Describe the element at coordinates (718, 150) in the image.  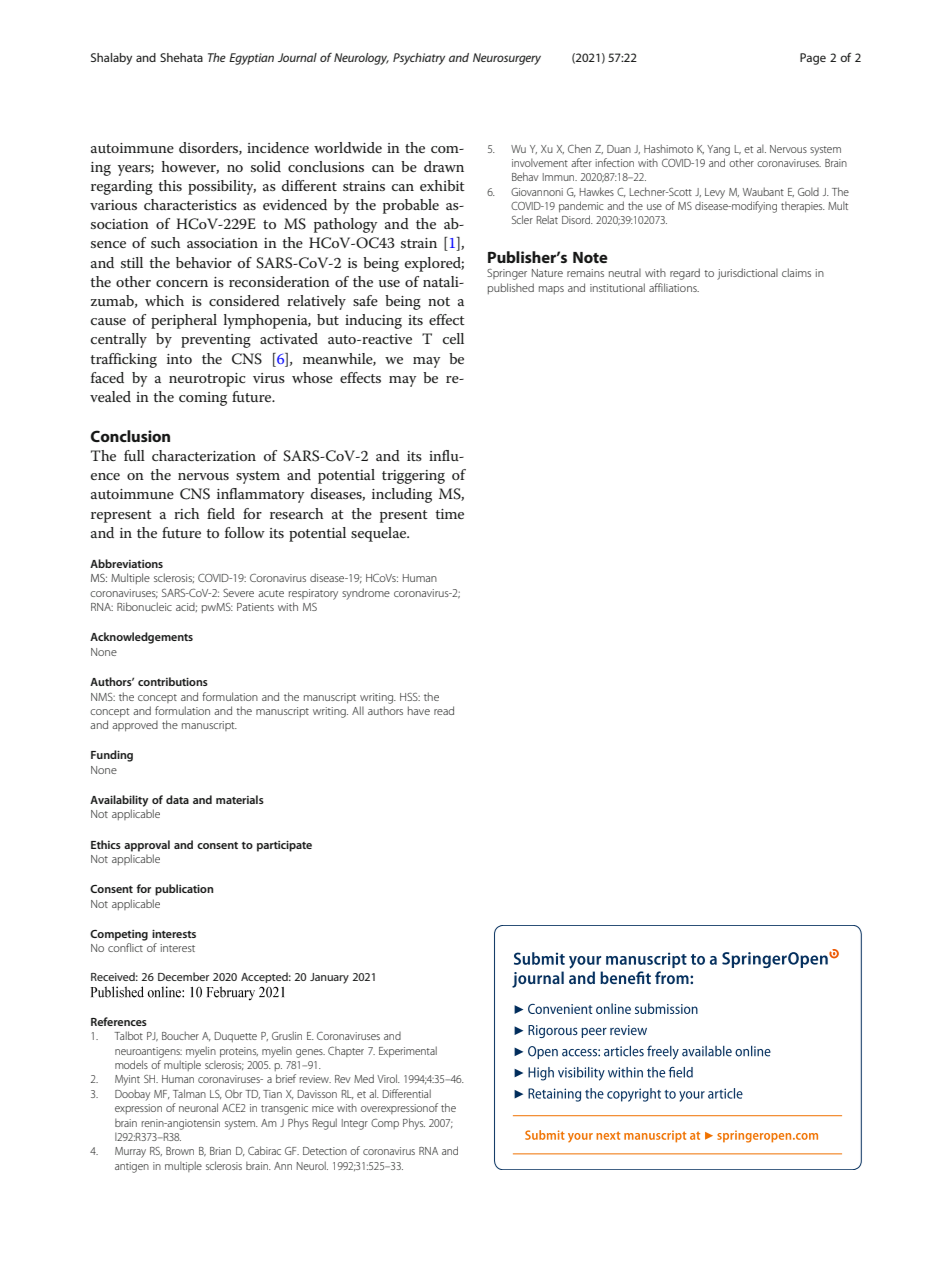
I see `Yang` at that location.
